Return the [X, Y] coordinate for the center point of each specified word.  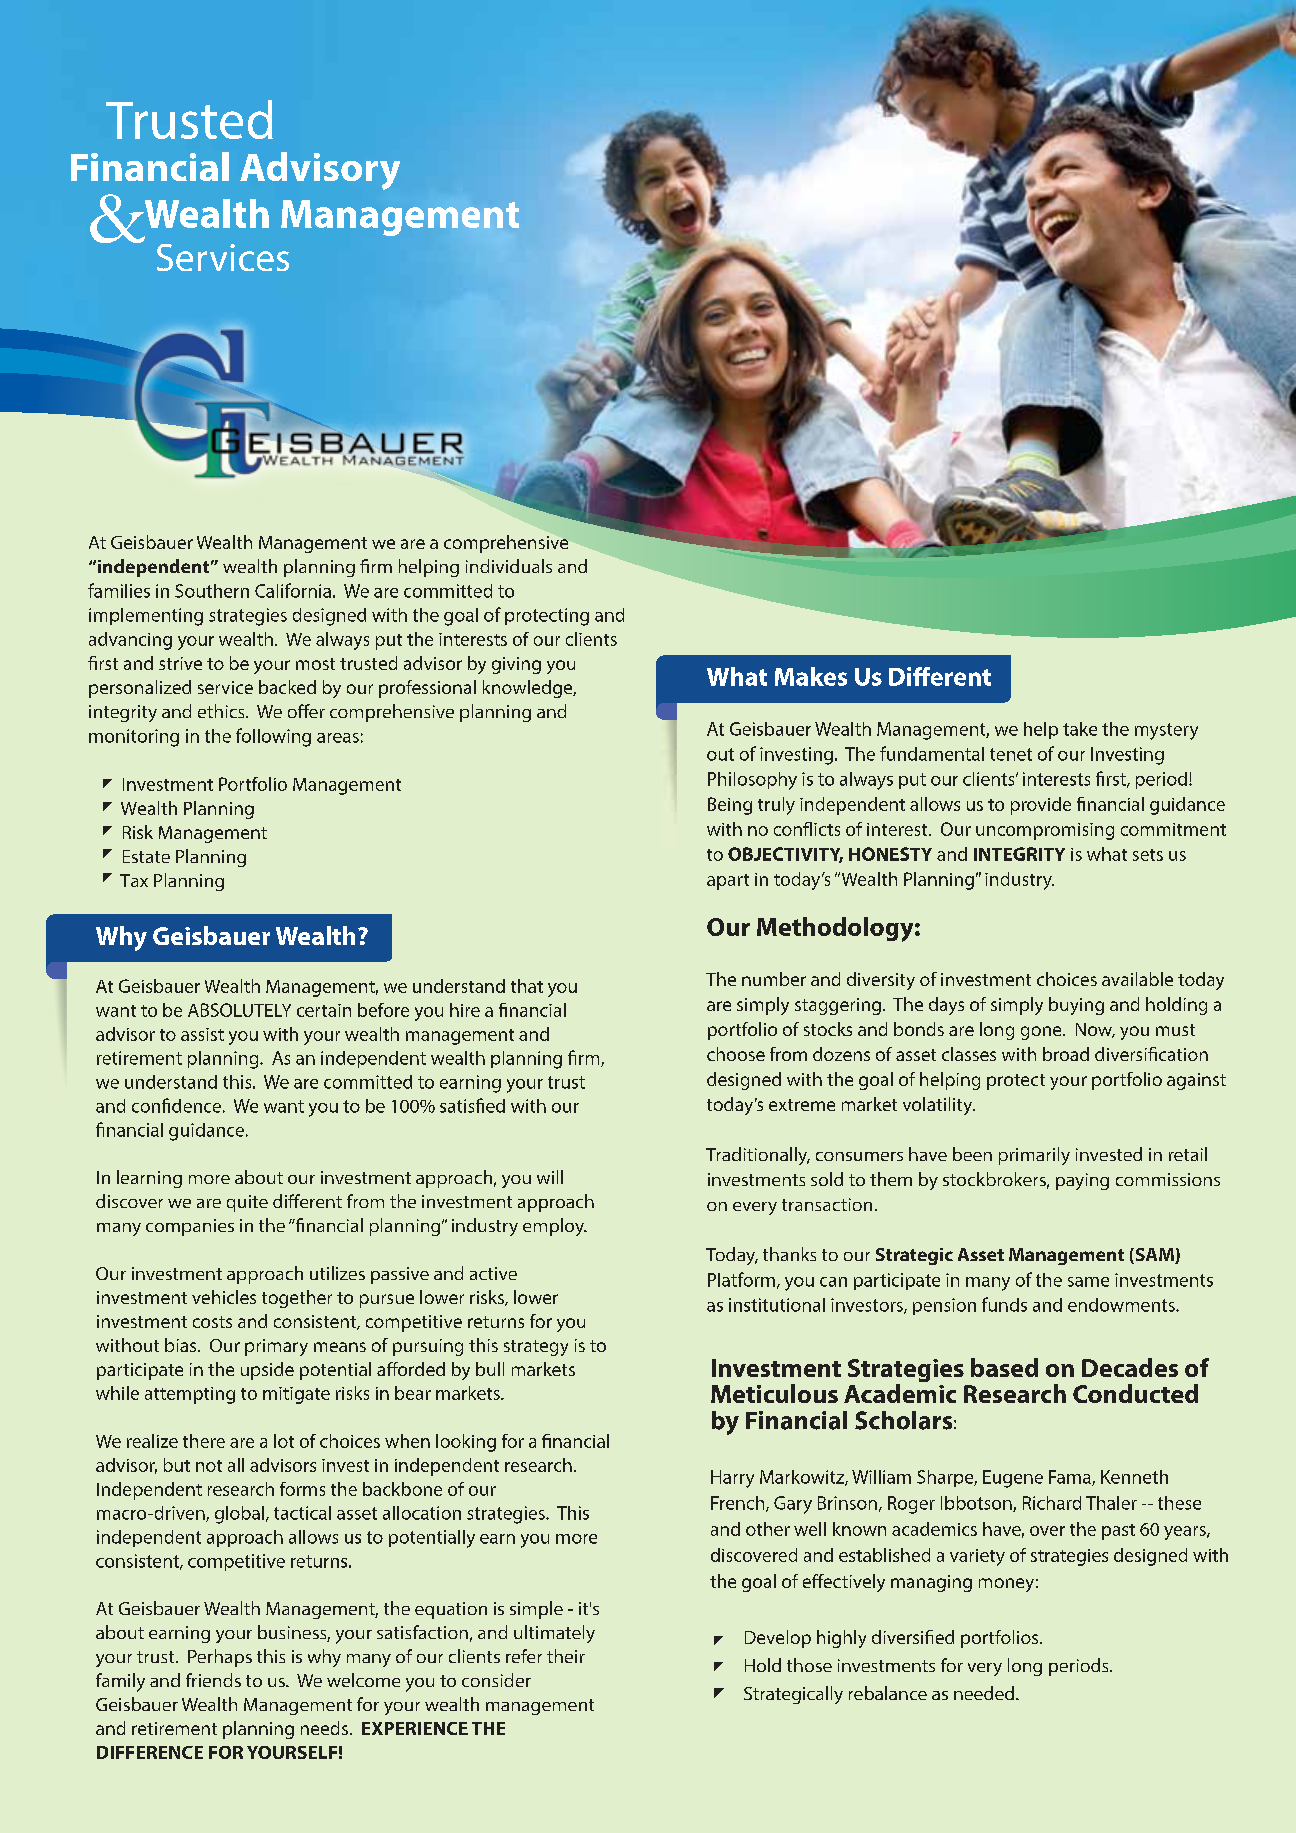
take [1080, 729]
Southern [212, 591]
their [566, 1656]
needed [984, 1693]
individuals [509, 566]
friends [213, 1680]
